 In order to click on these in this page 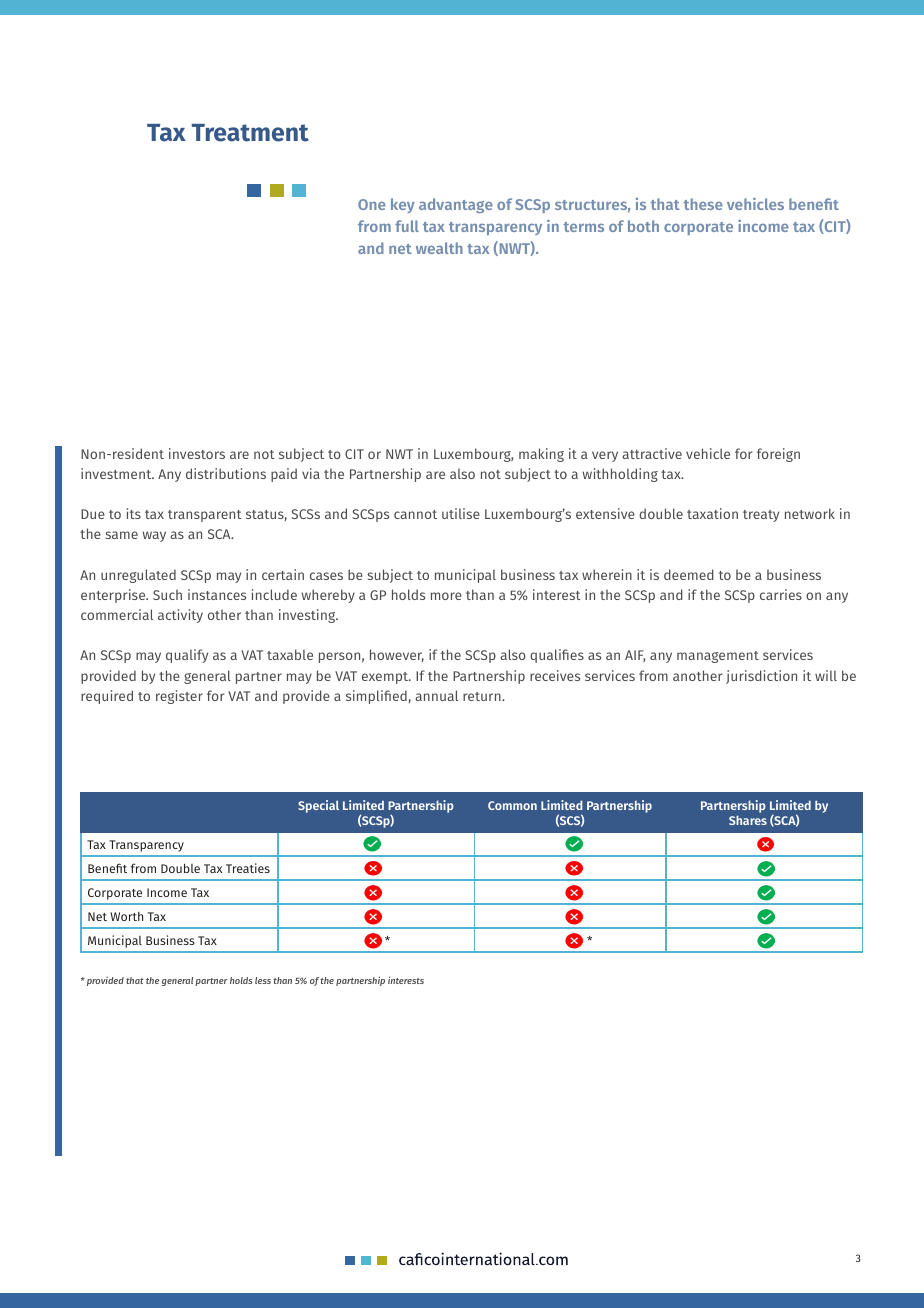, I will do `click(703, 204)`.
